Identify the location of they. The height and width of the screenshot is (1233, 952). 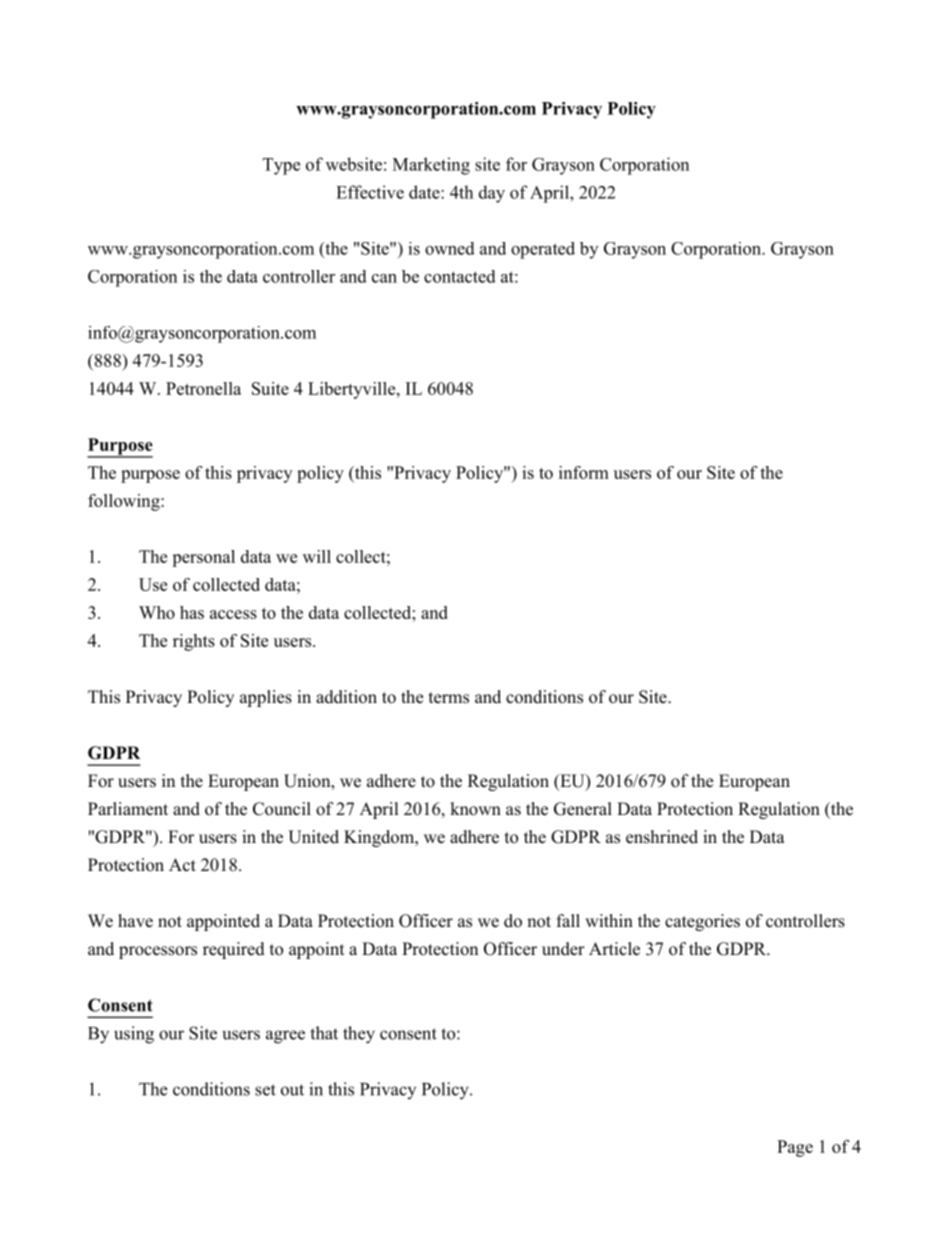
(359, 1035).
